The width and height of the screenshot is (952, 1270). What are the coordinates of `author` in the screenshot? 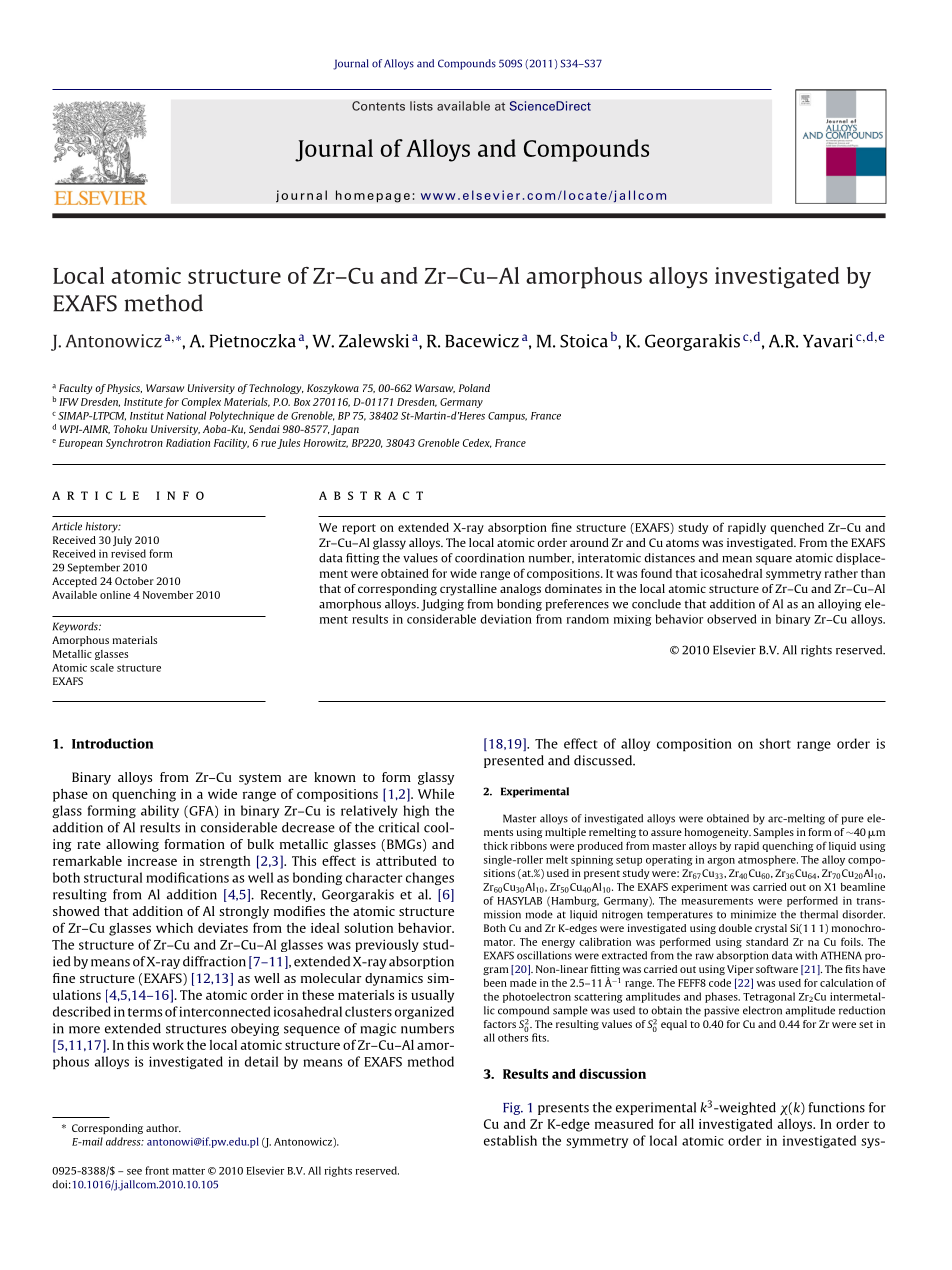 It's located at (163, 1128).
